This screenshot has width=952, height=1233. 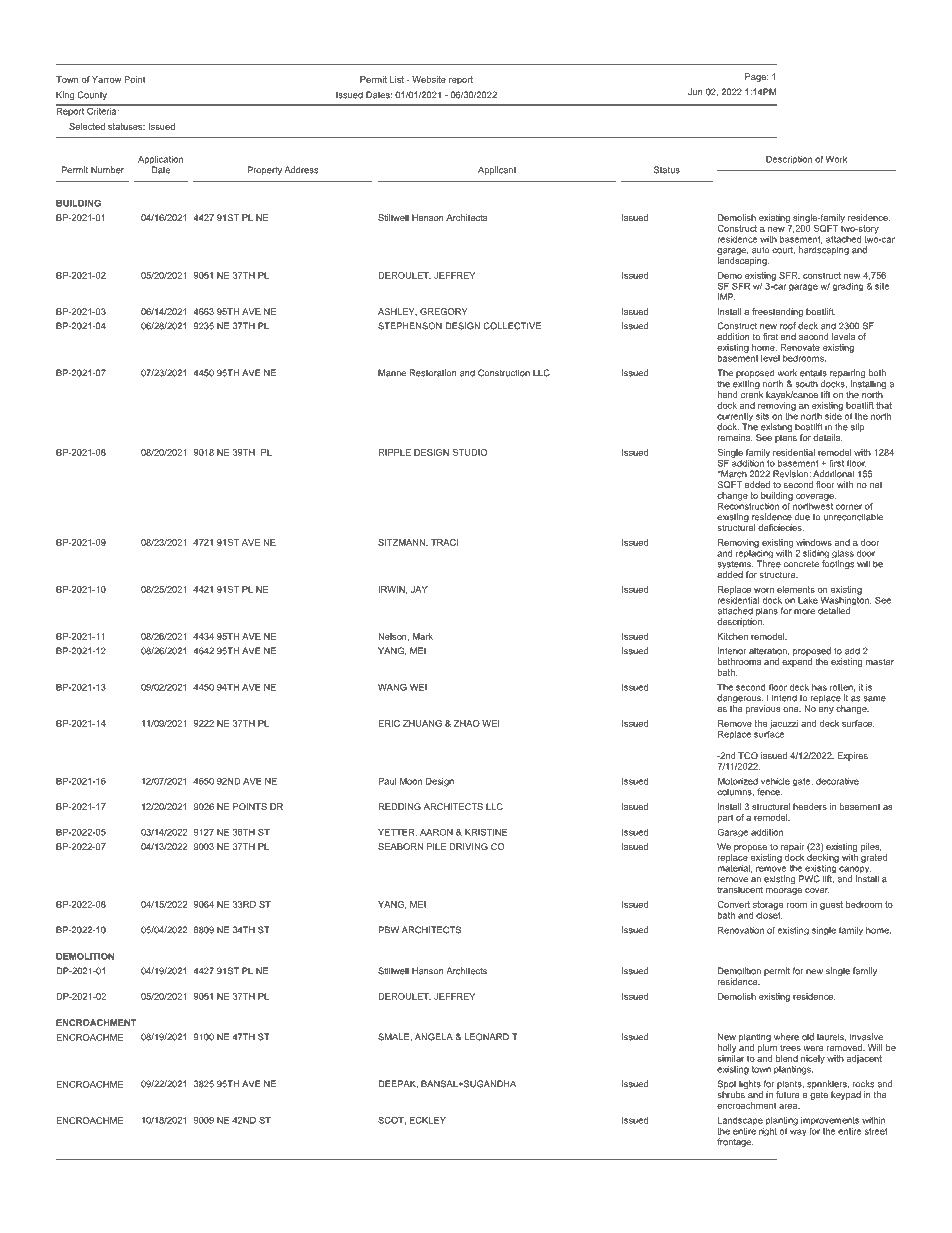 What do you see at coordinates (497, 170) in the screenshot?
I see `Applicant` at bounding box center [497, 170].
